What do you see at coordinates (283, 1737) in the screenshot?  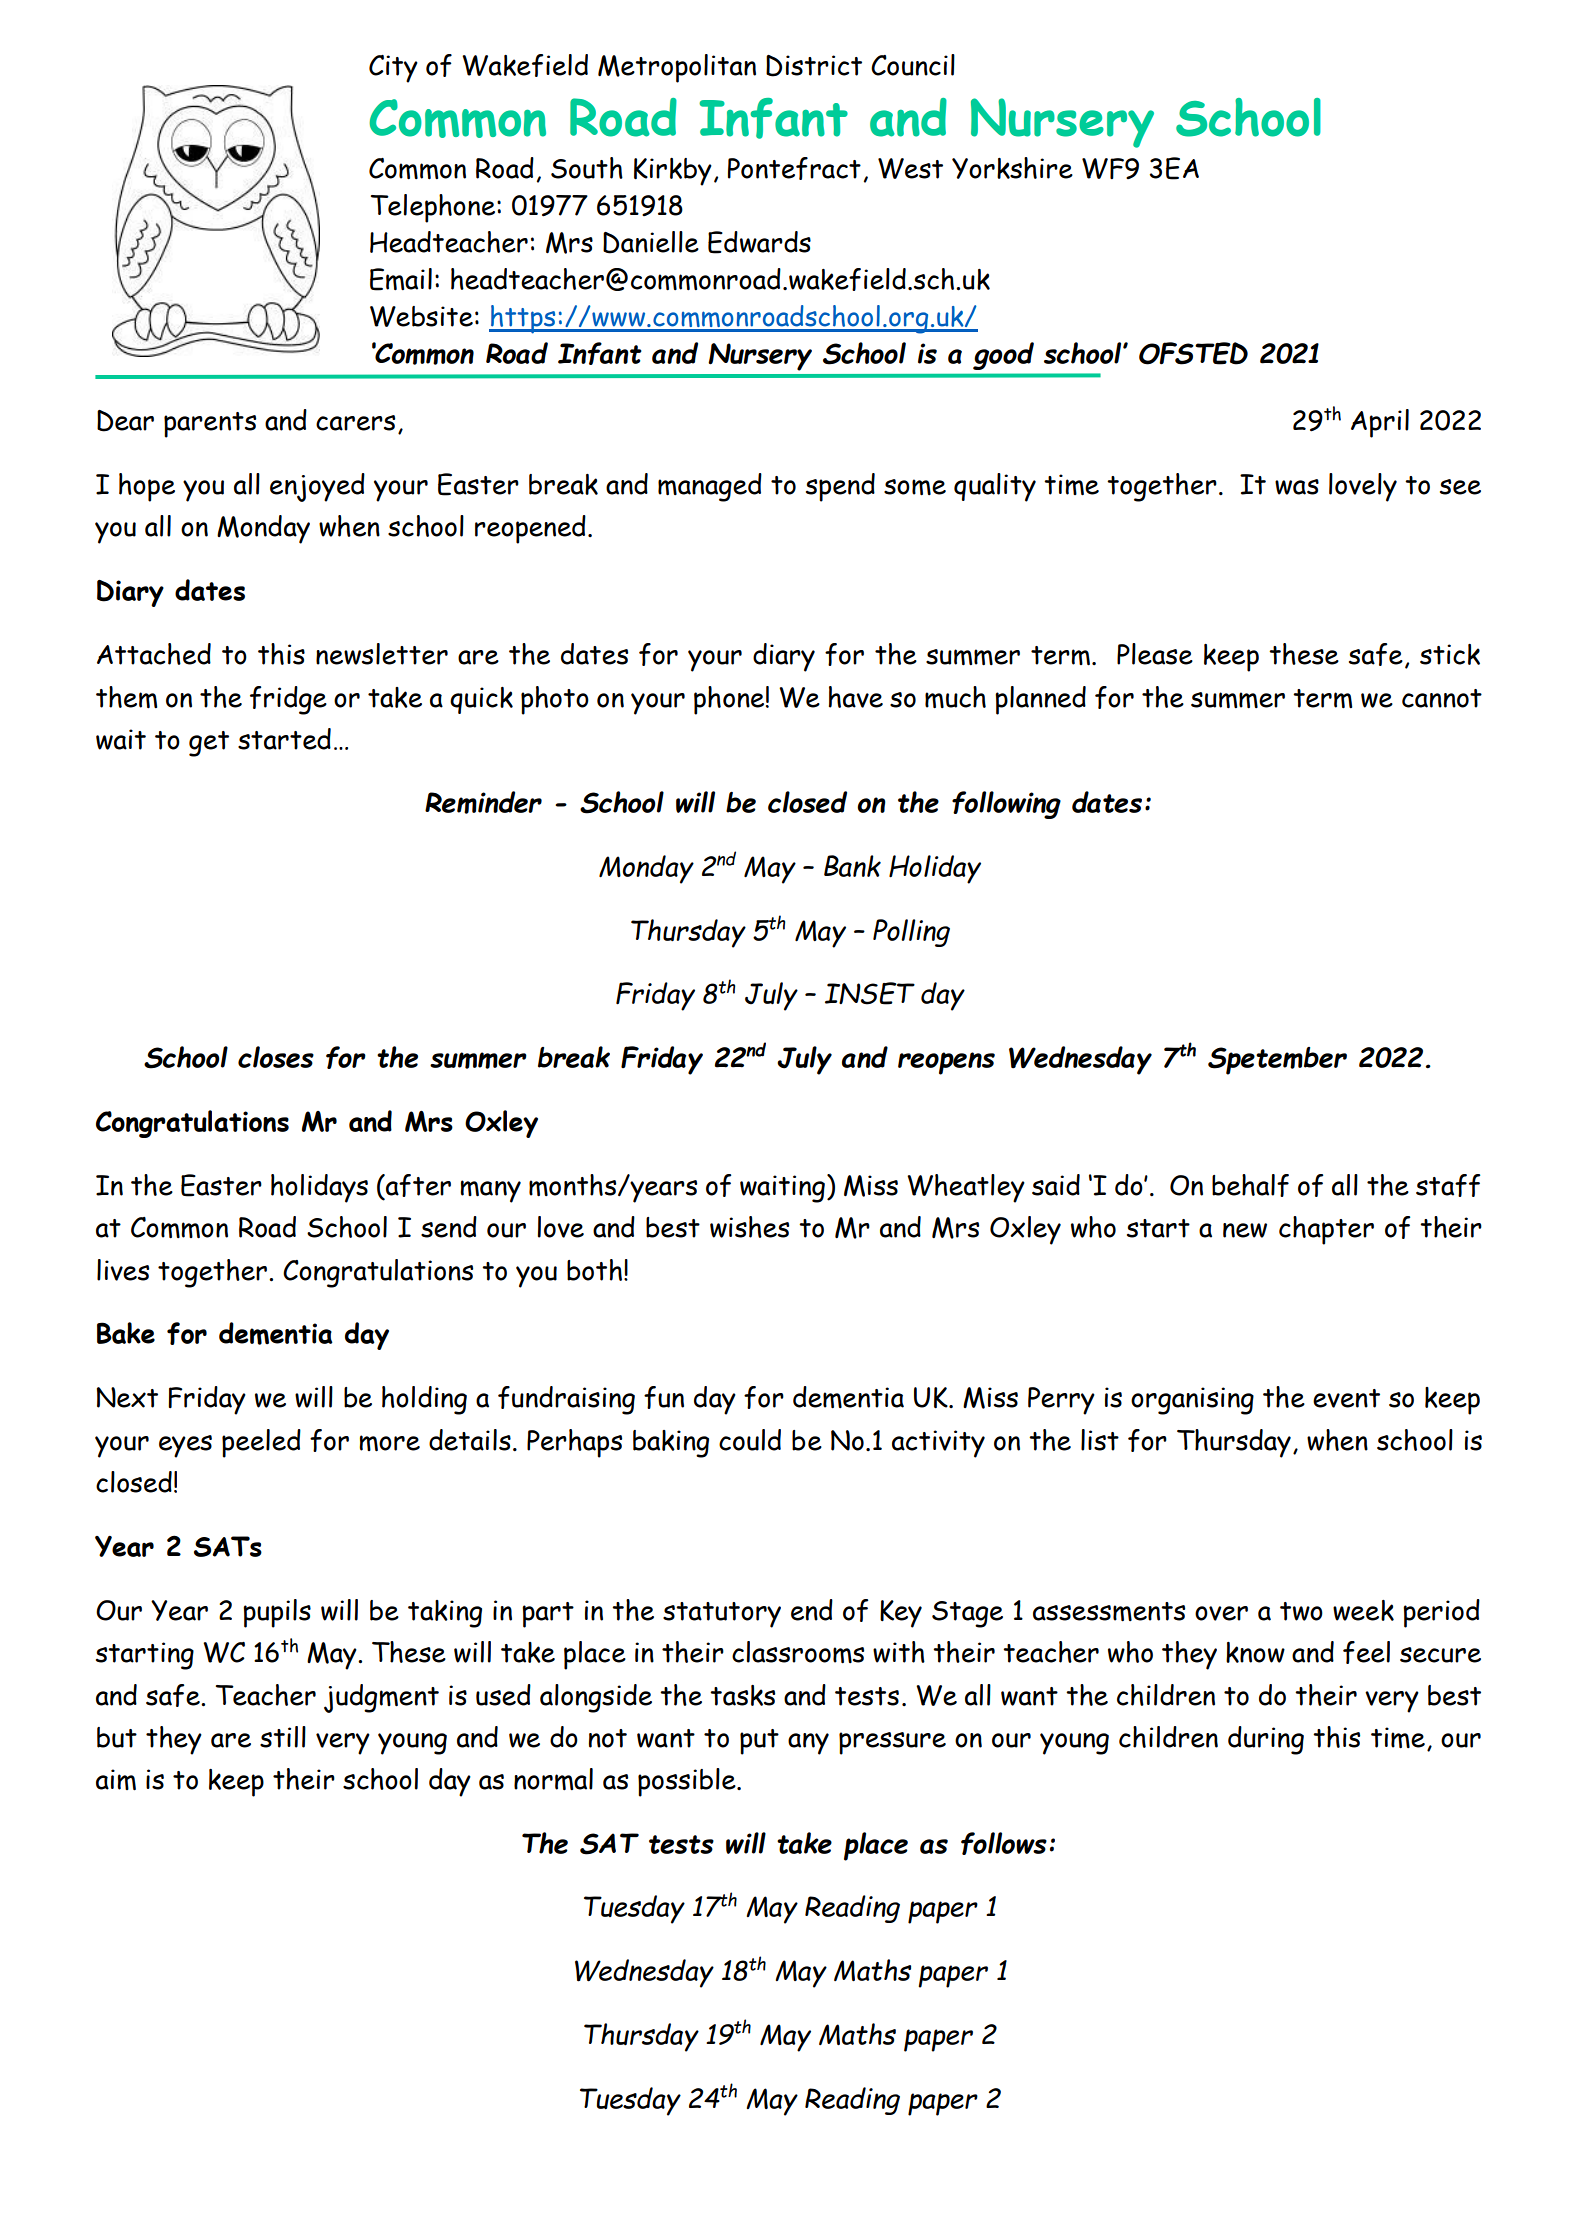 I see `still` at bounding box center [283, 1737].
